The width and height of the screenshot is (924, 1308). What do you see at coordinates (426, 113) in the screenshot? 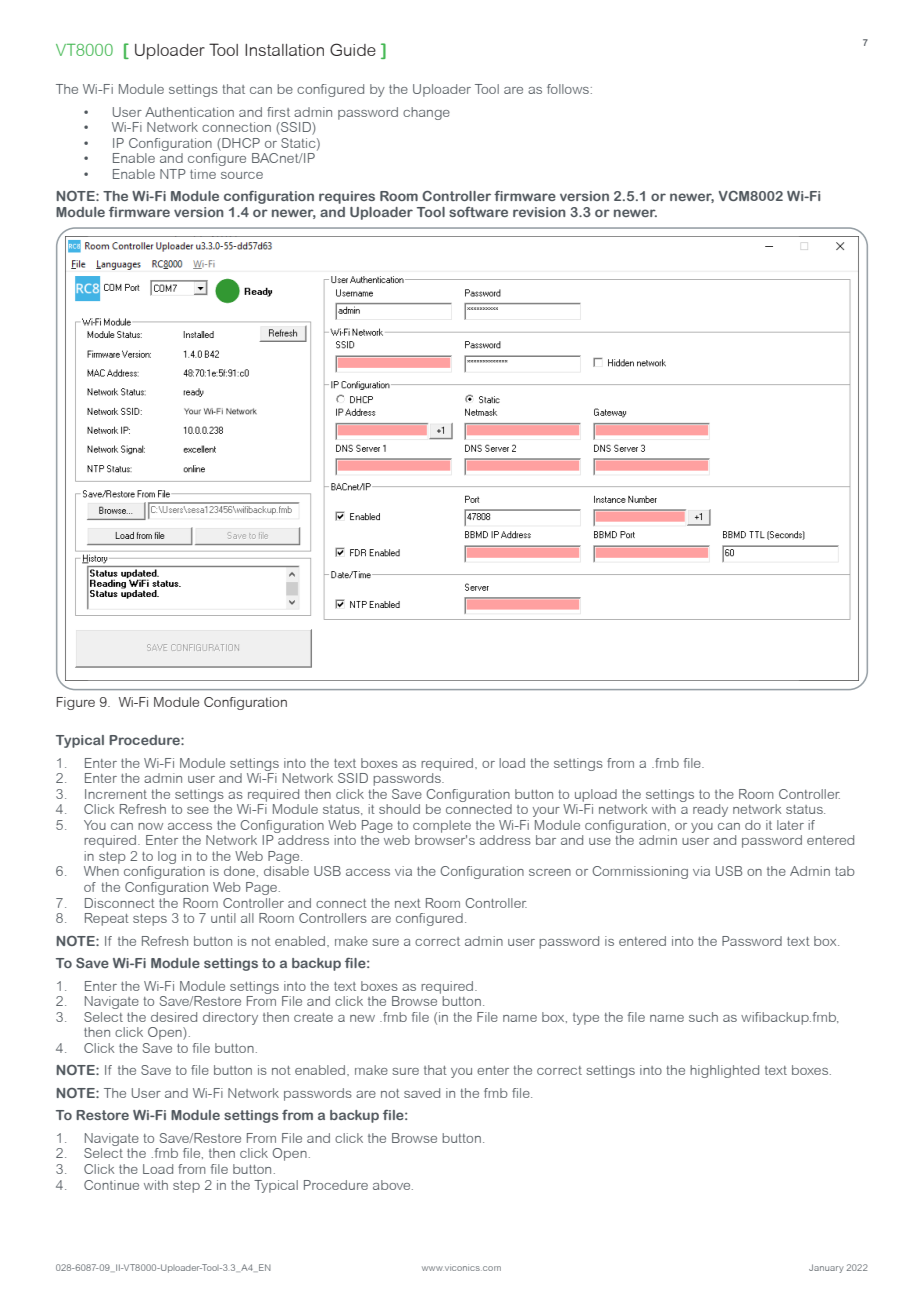
I see `change` at bounding box center [426, 113].
